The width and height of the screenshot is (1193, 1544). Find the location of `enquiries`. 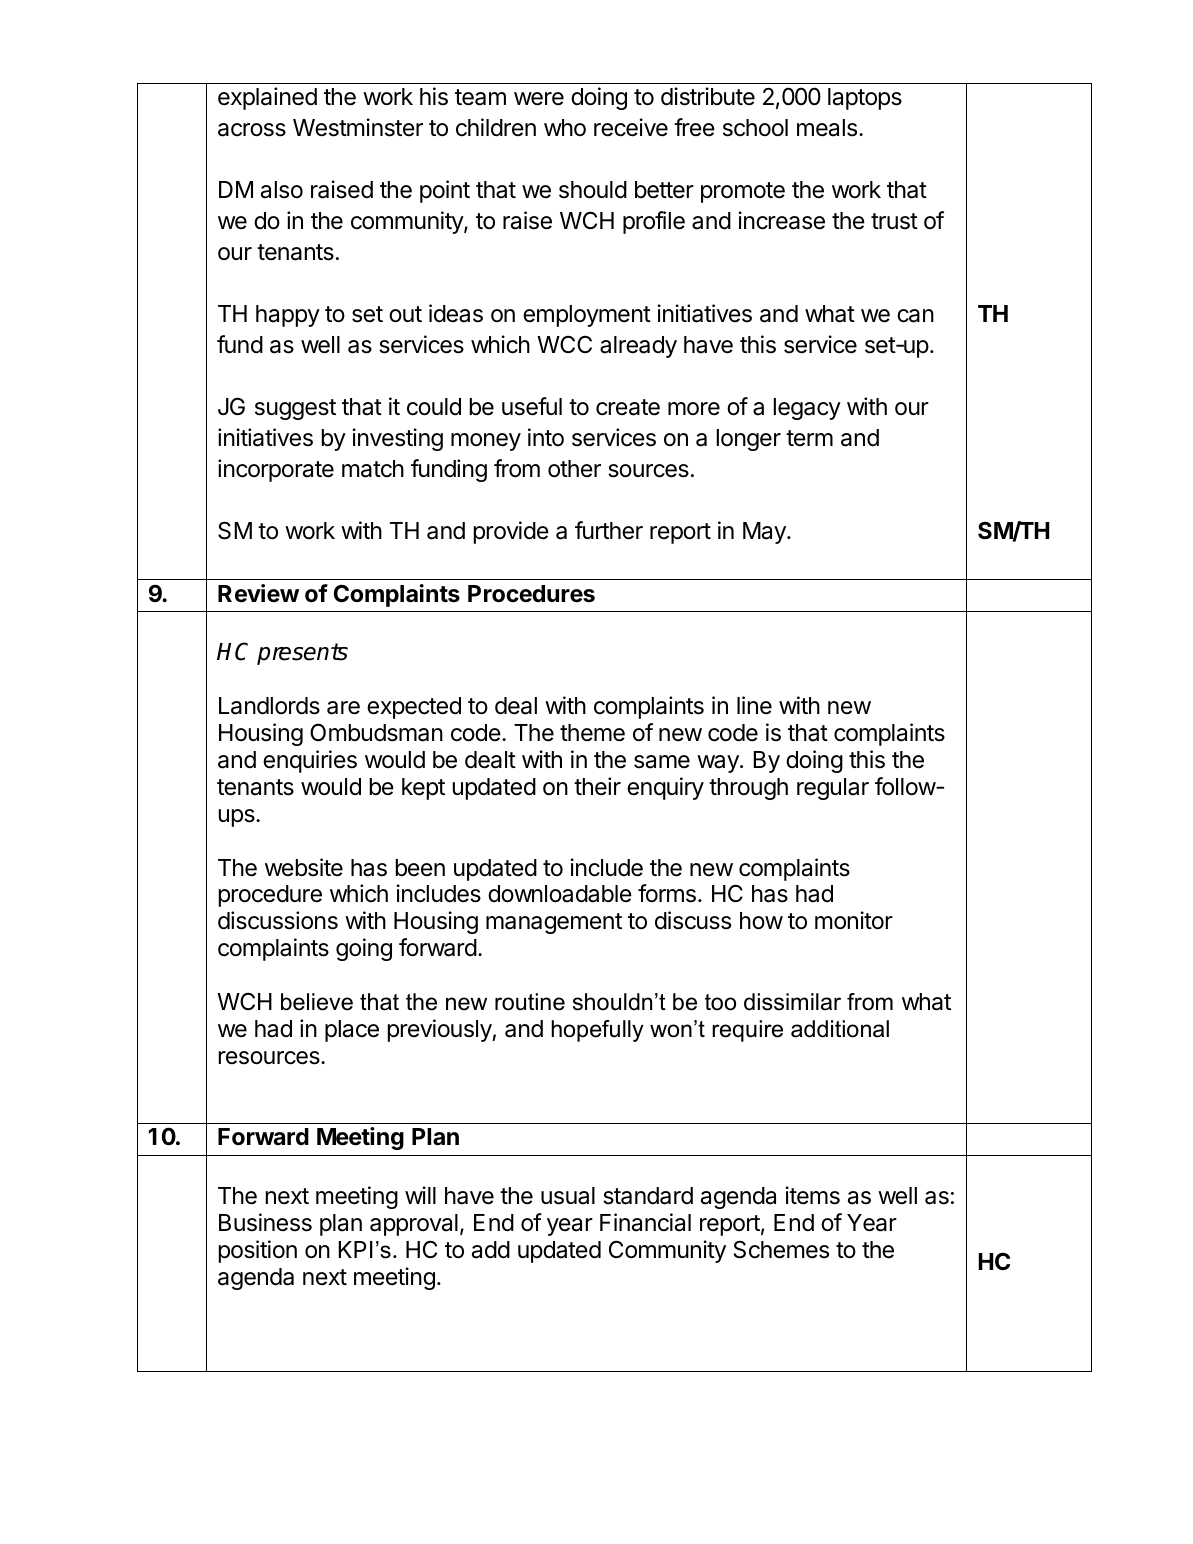

enquiries is located at coordinates (310, 761).
